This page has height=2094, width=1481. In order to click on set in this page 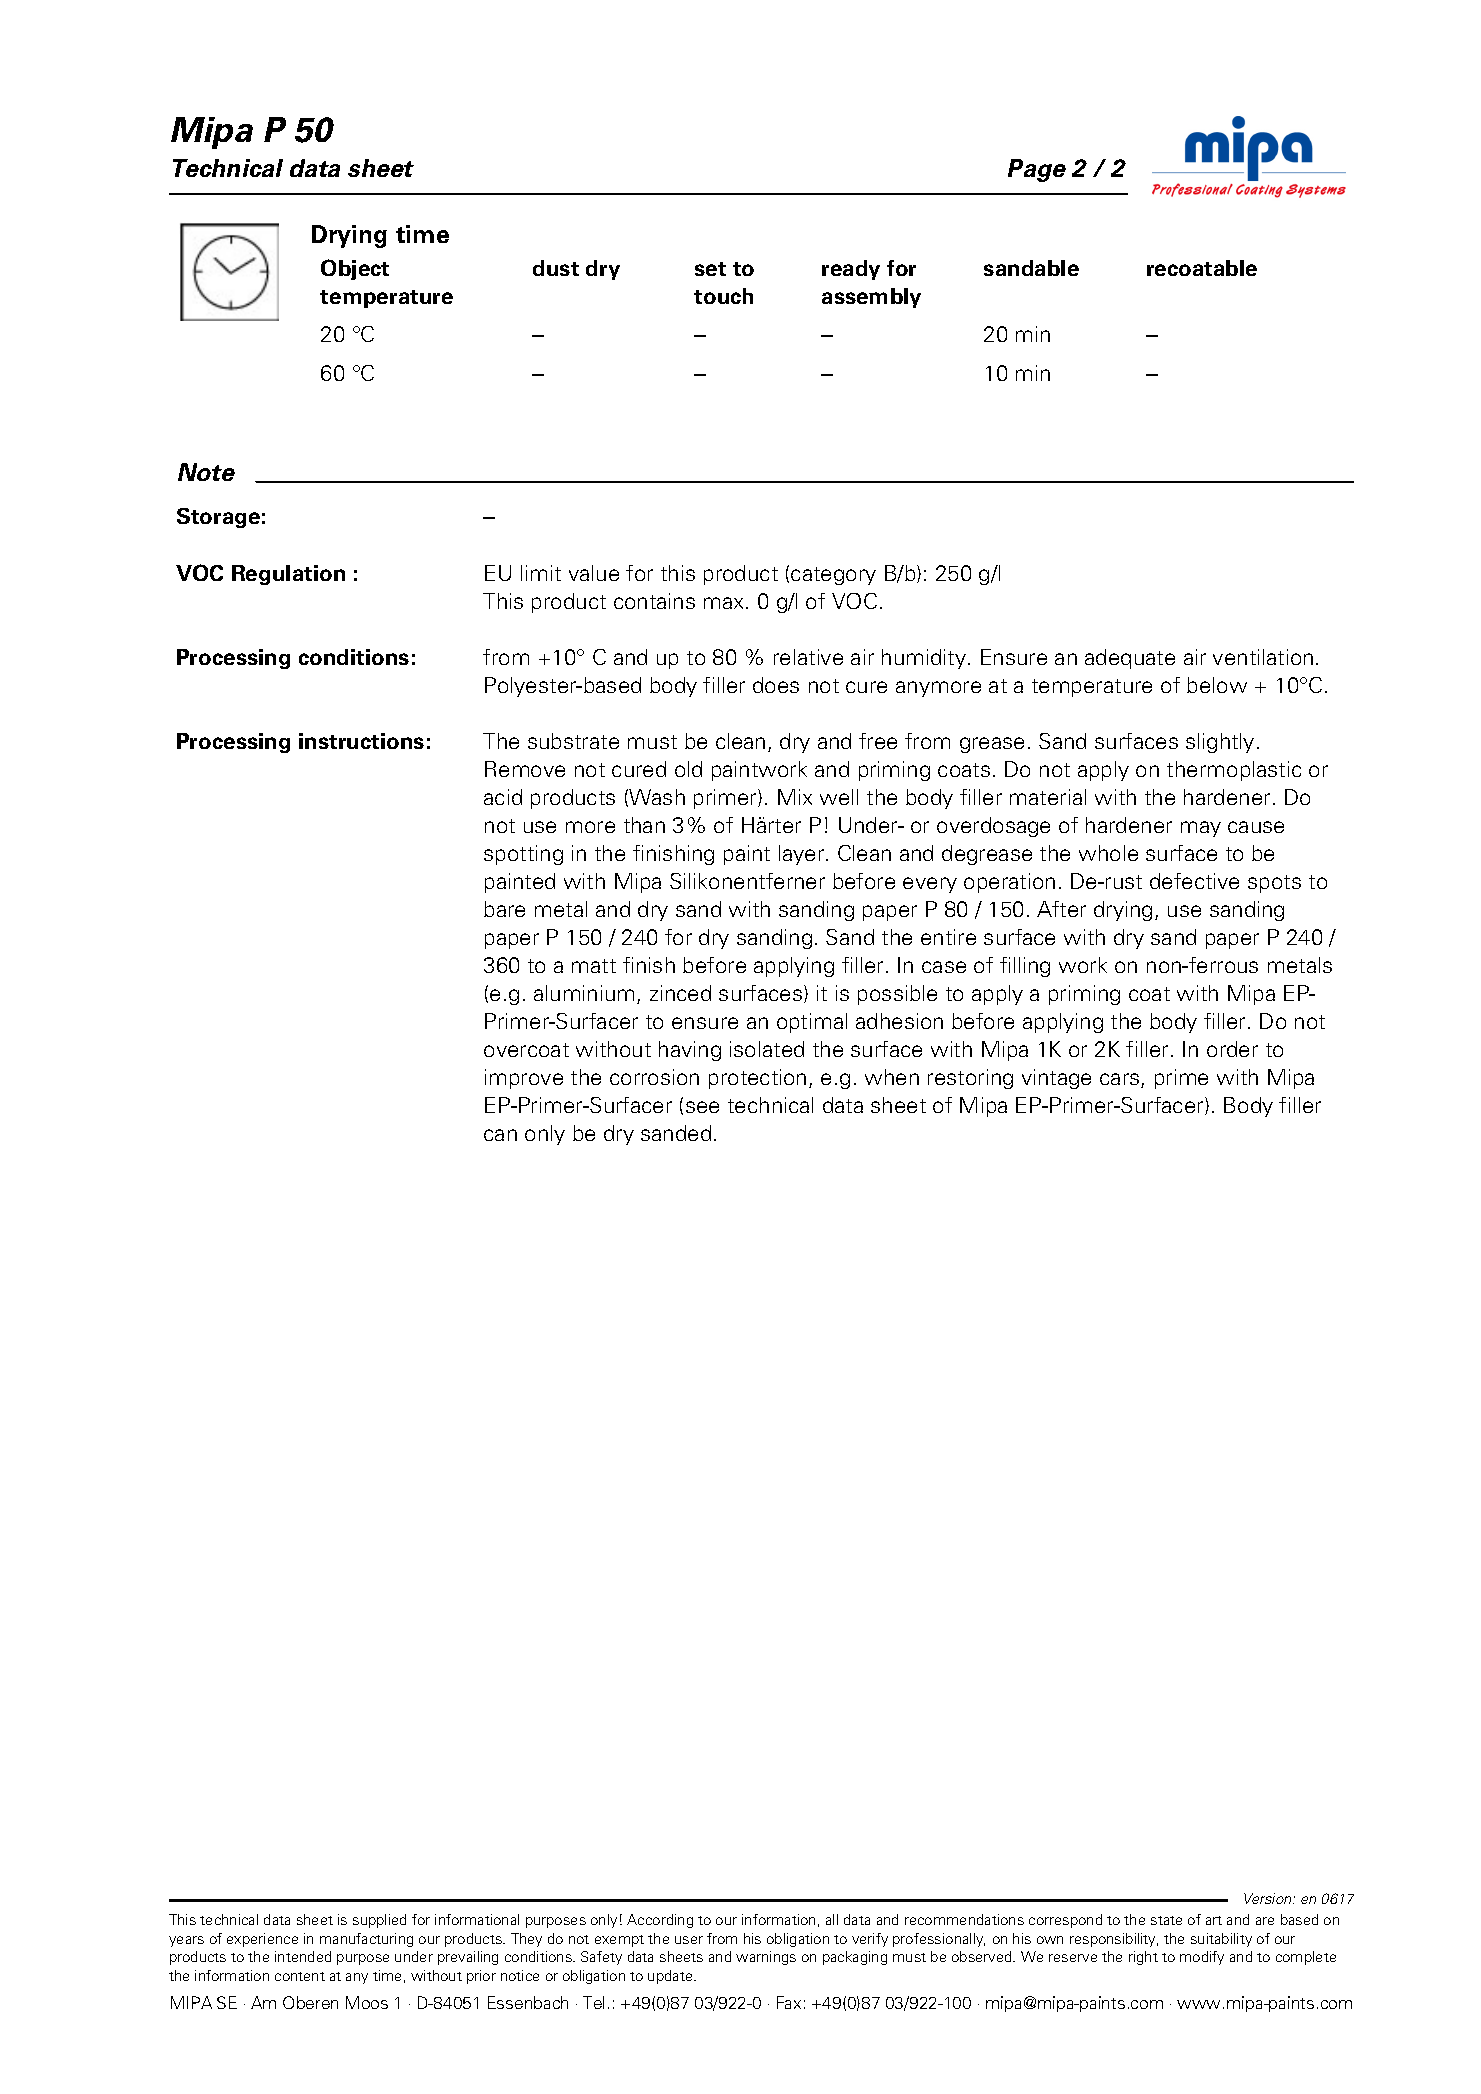, I will do `click(710, 269)`.
